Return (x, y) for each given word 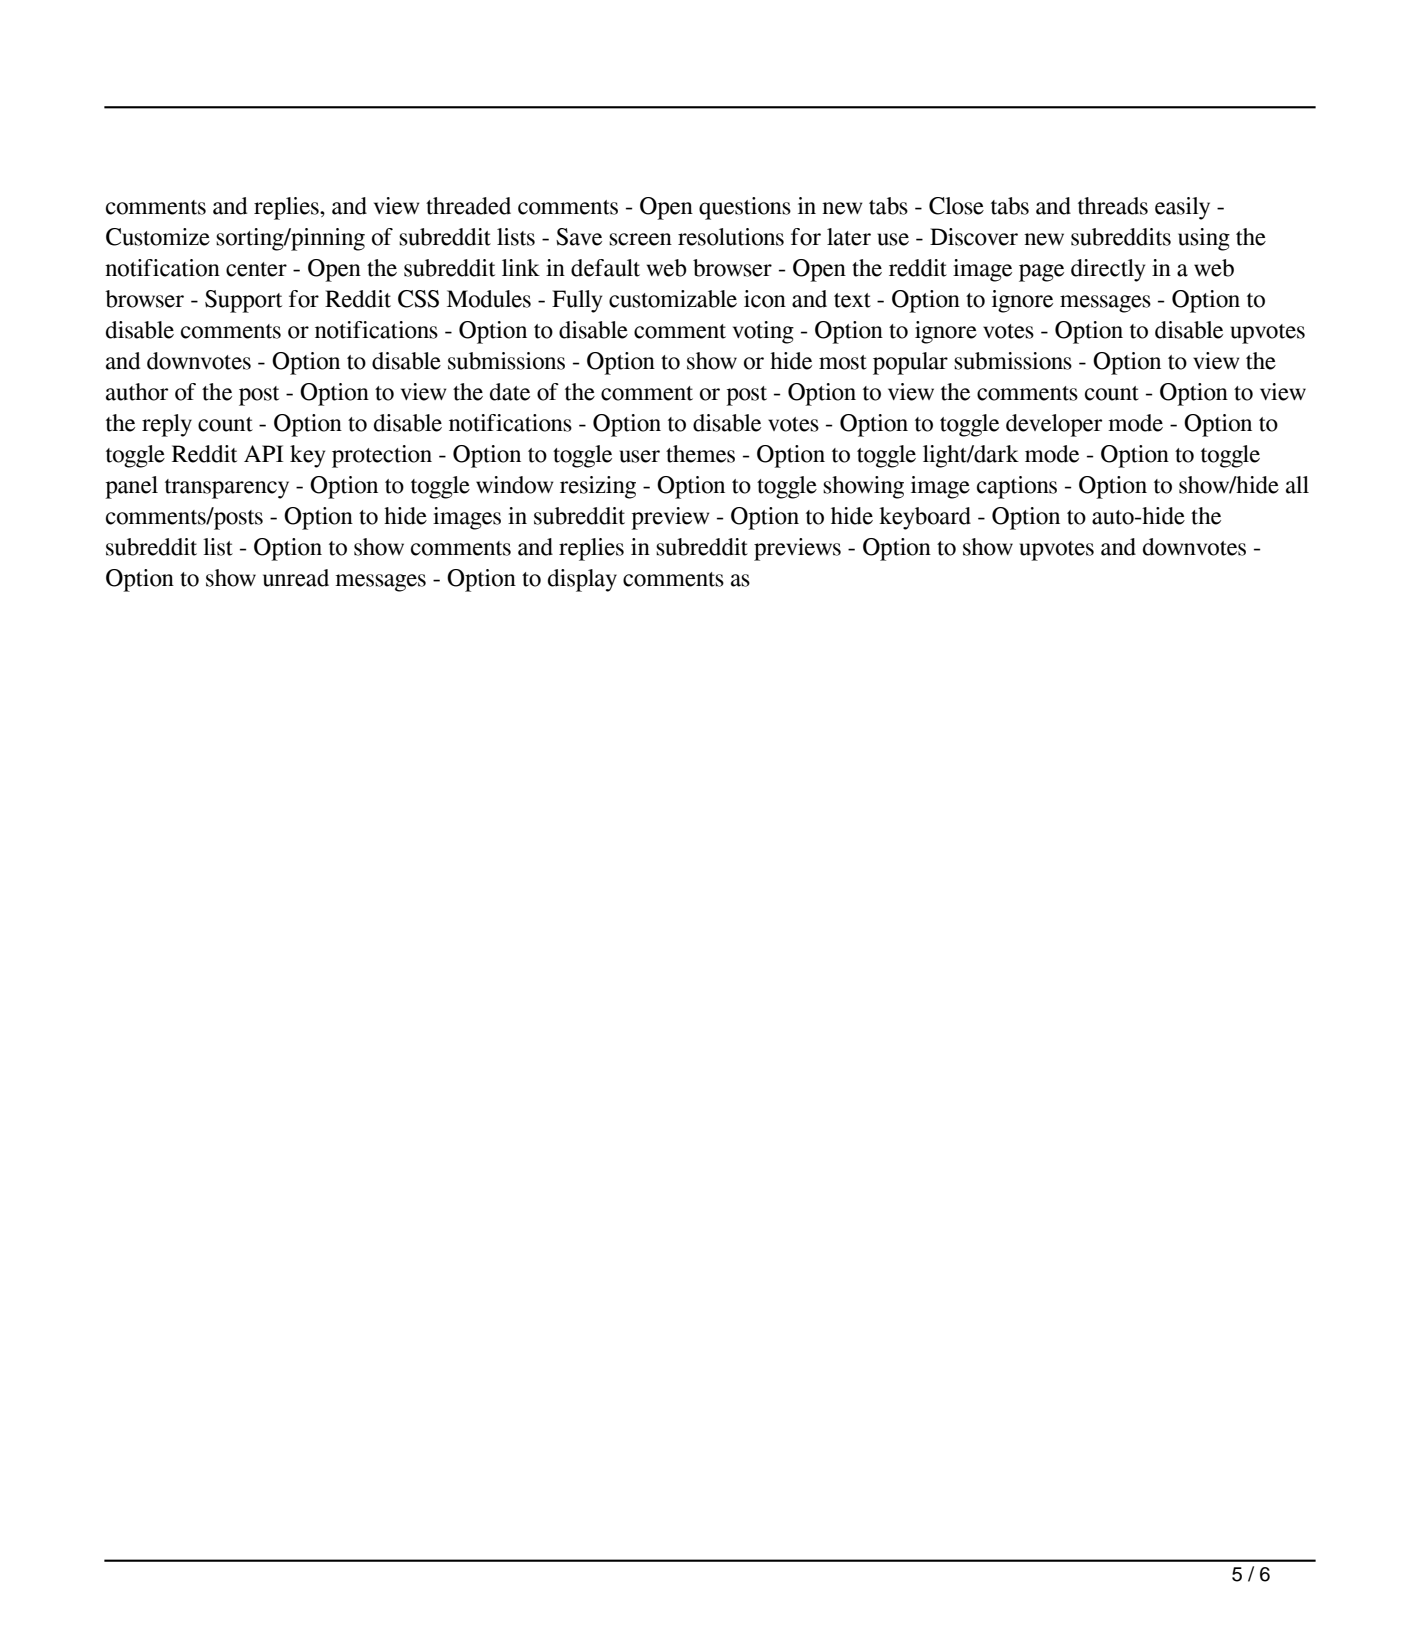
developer (1054, 425)
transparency (227, 489)
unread (296, 578)
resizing (598, 487)
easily (1182, 208)
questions (745, 208)
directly (1108, 270)
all (1297, 485)
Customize (158, 237)
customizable (673, 299)
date (510, 392)
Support (243, 301)
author (137, 392)
